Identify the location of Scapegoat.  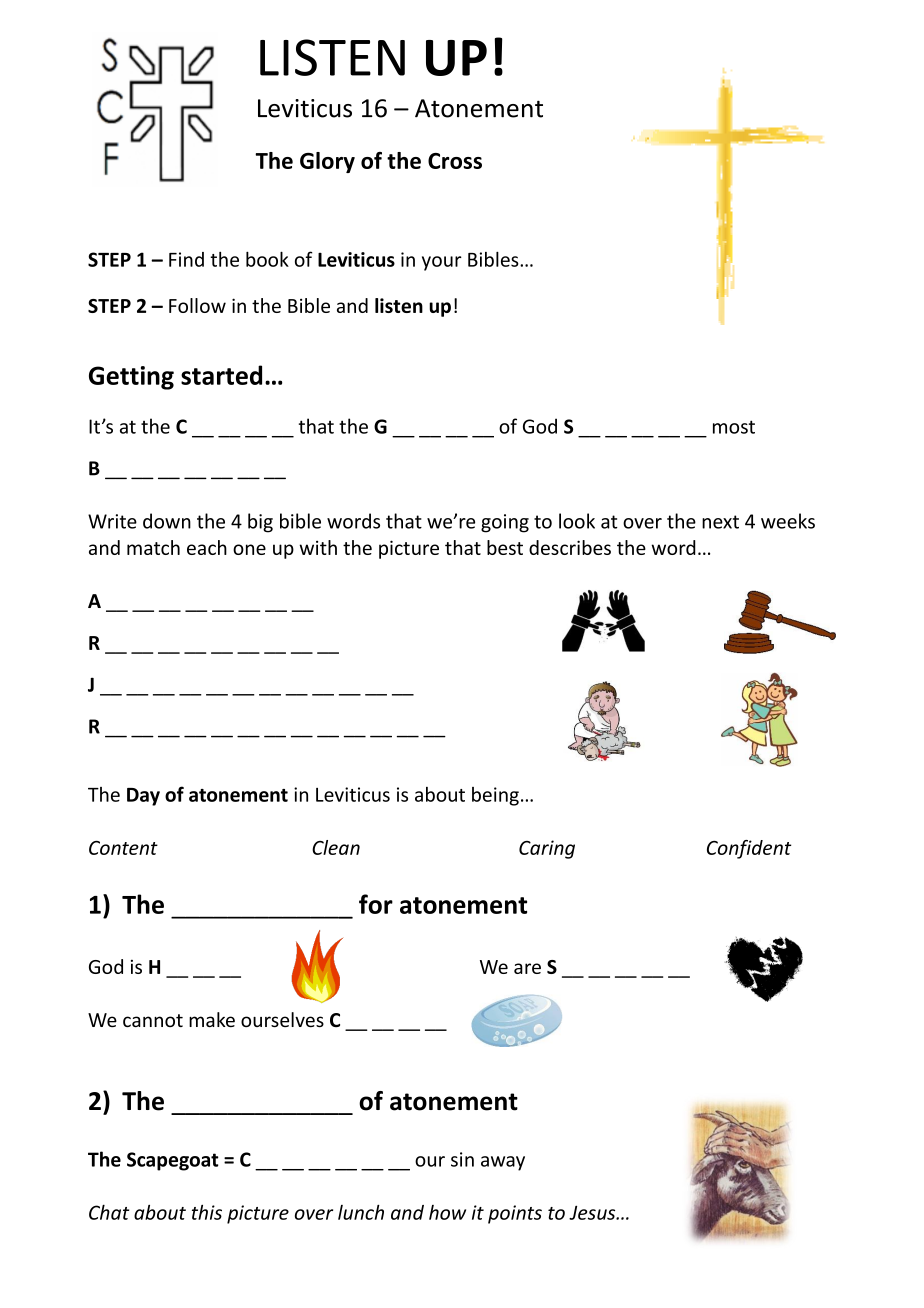
(173, 1161).
